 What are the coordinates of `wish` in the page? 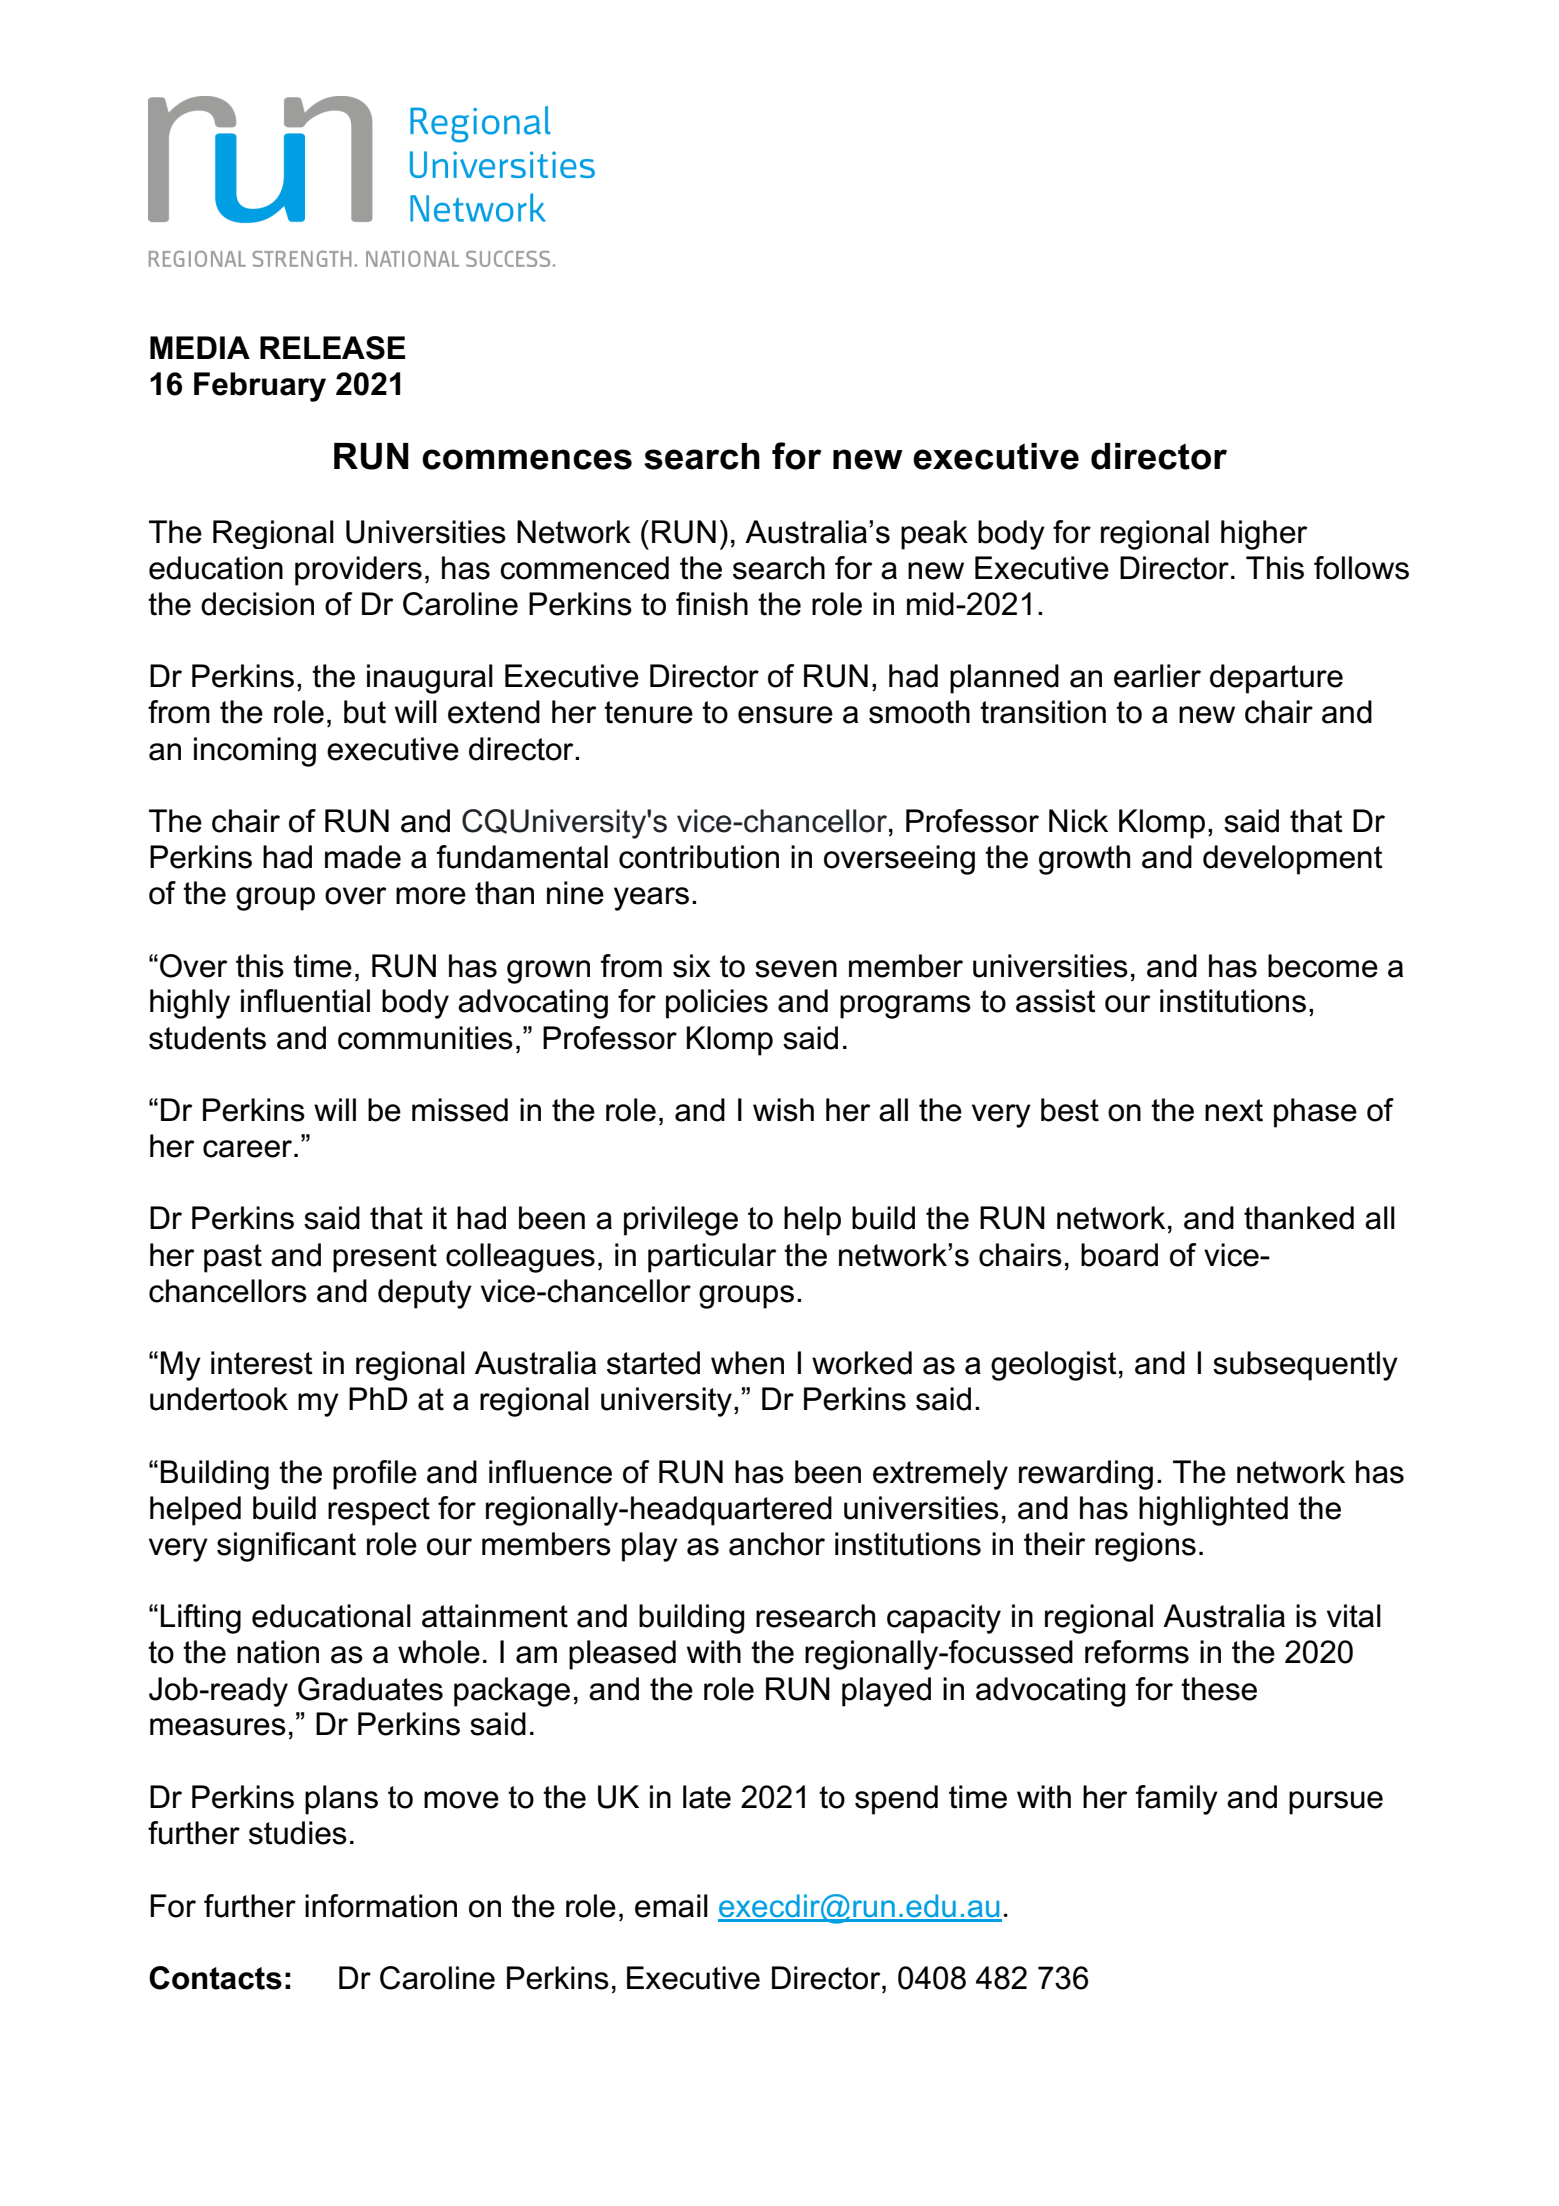 It's located at (783, 1110).
